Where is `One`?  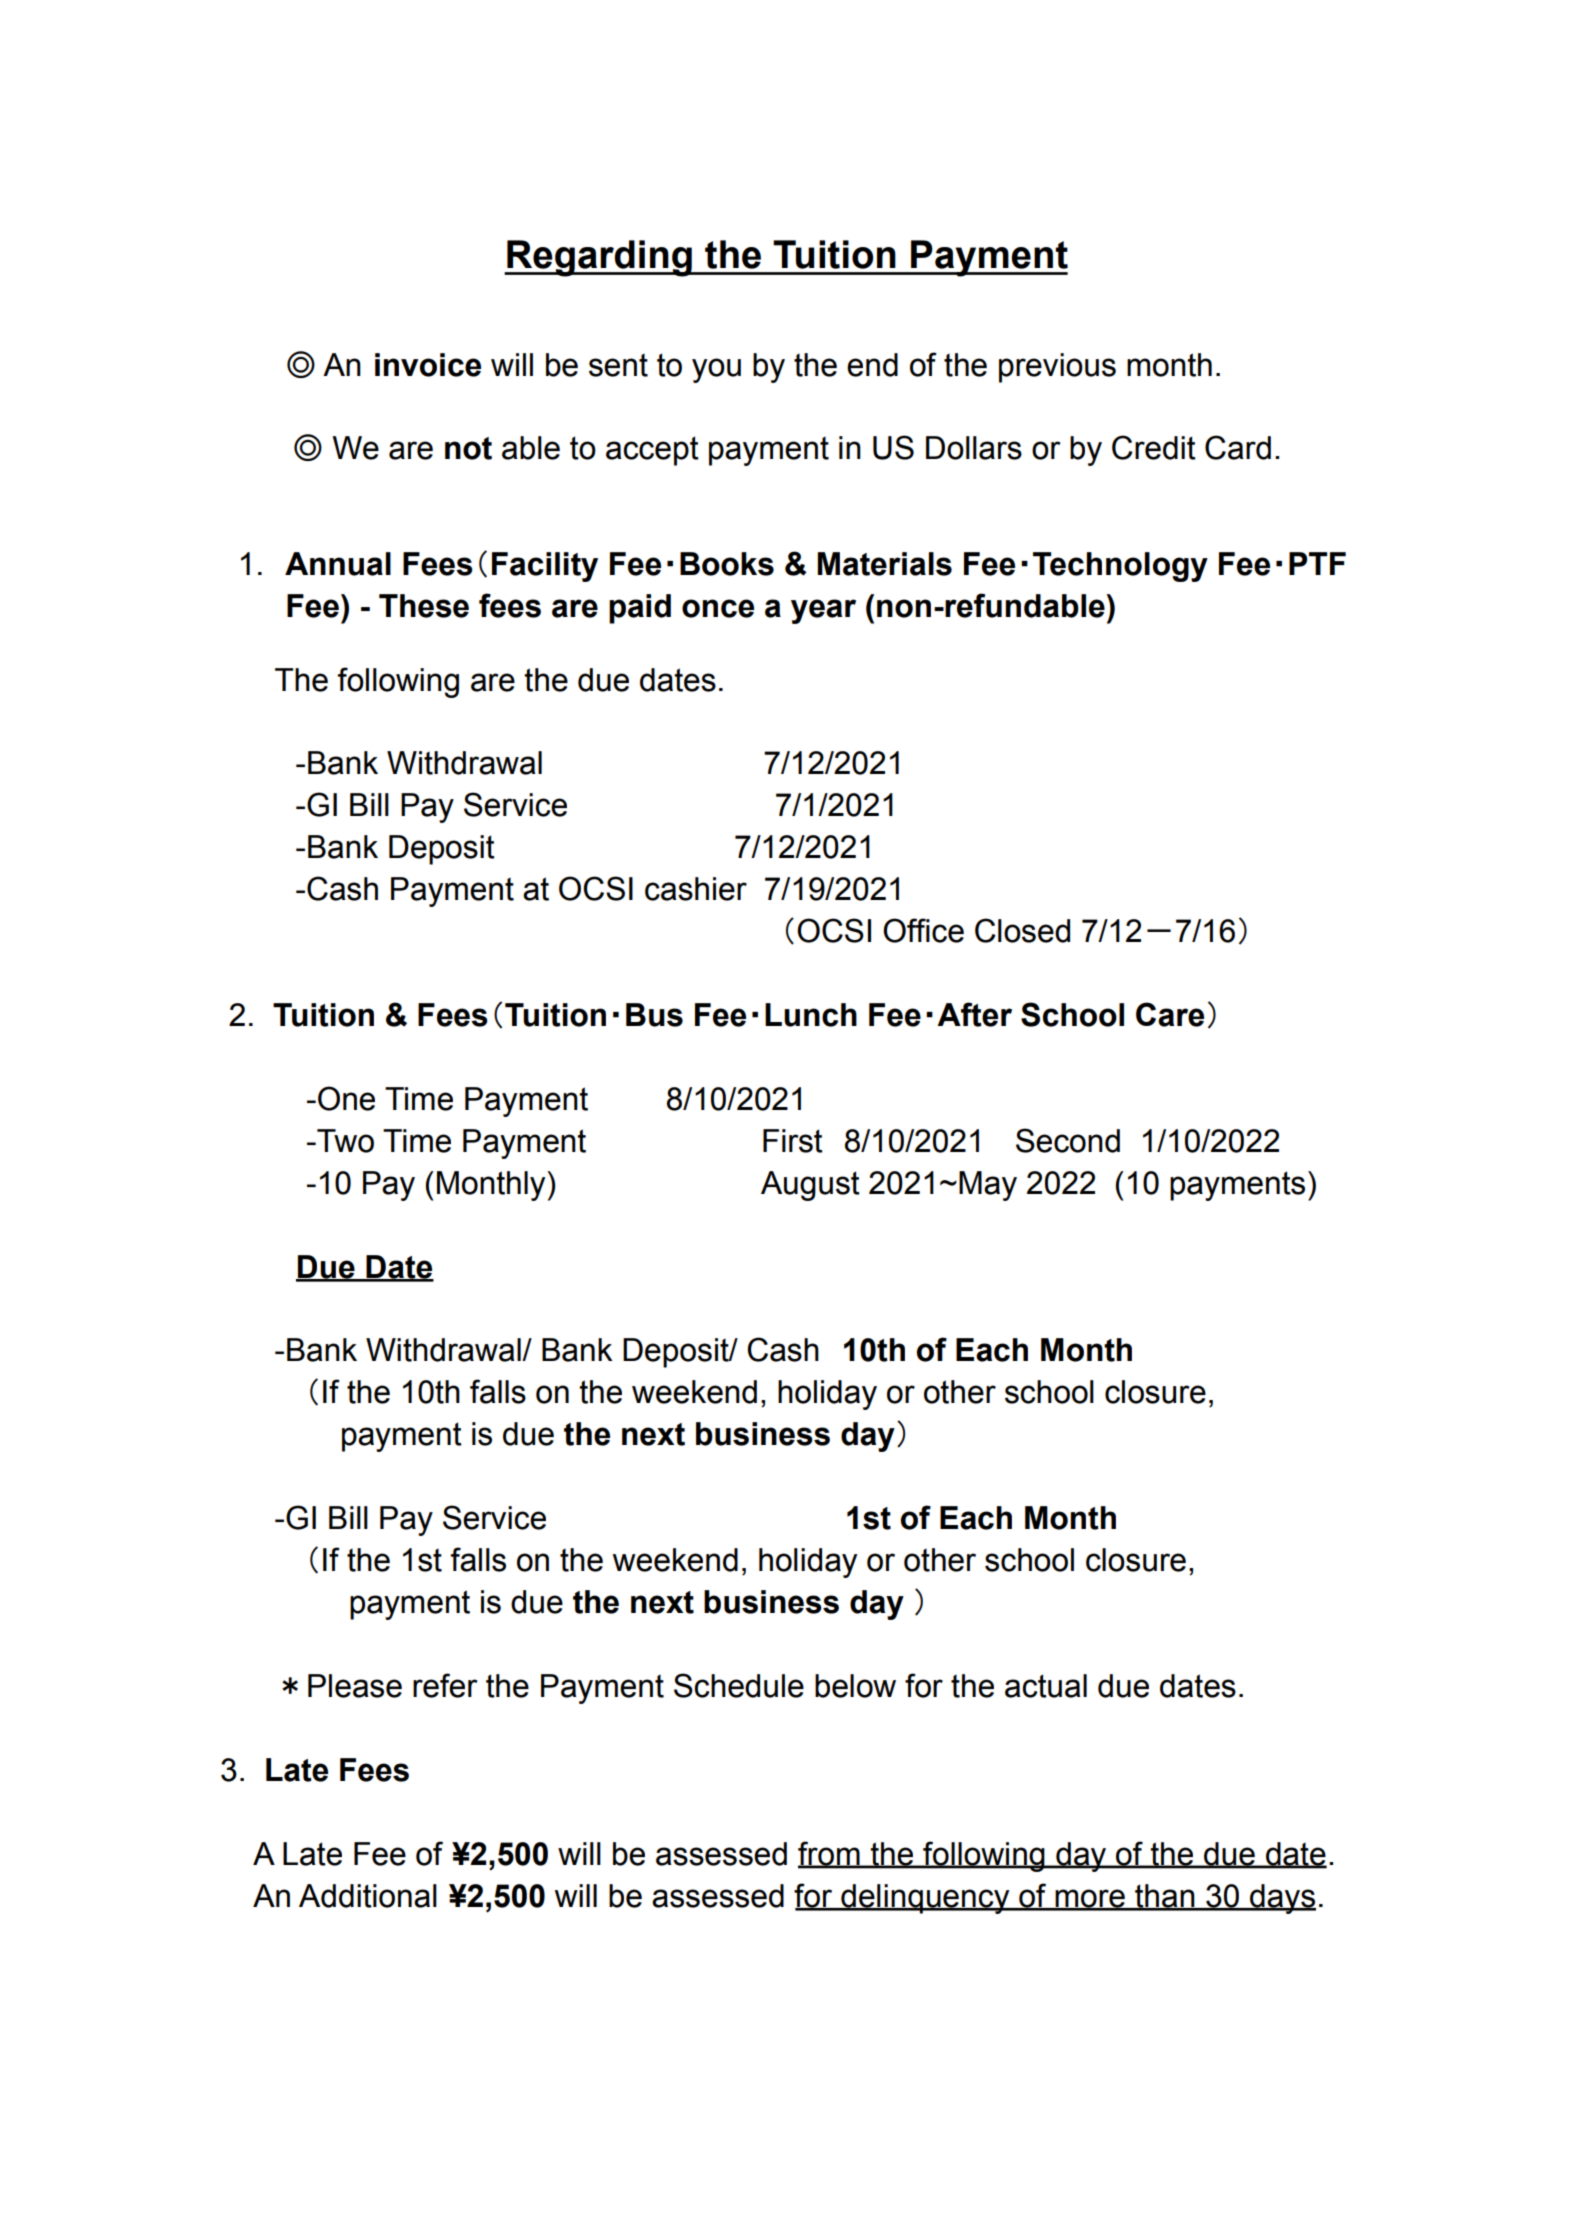
One is located at coordinates (346, 1098).
